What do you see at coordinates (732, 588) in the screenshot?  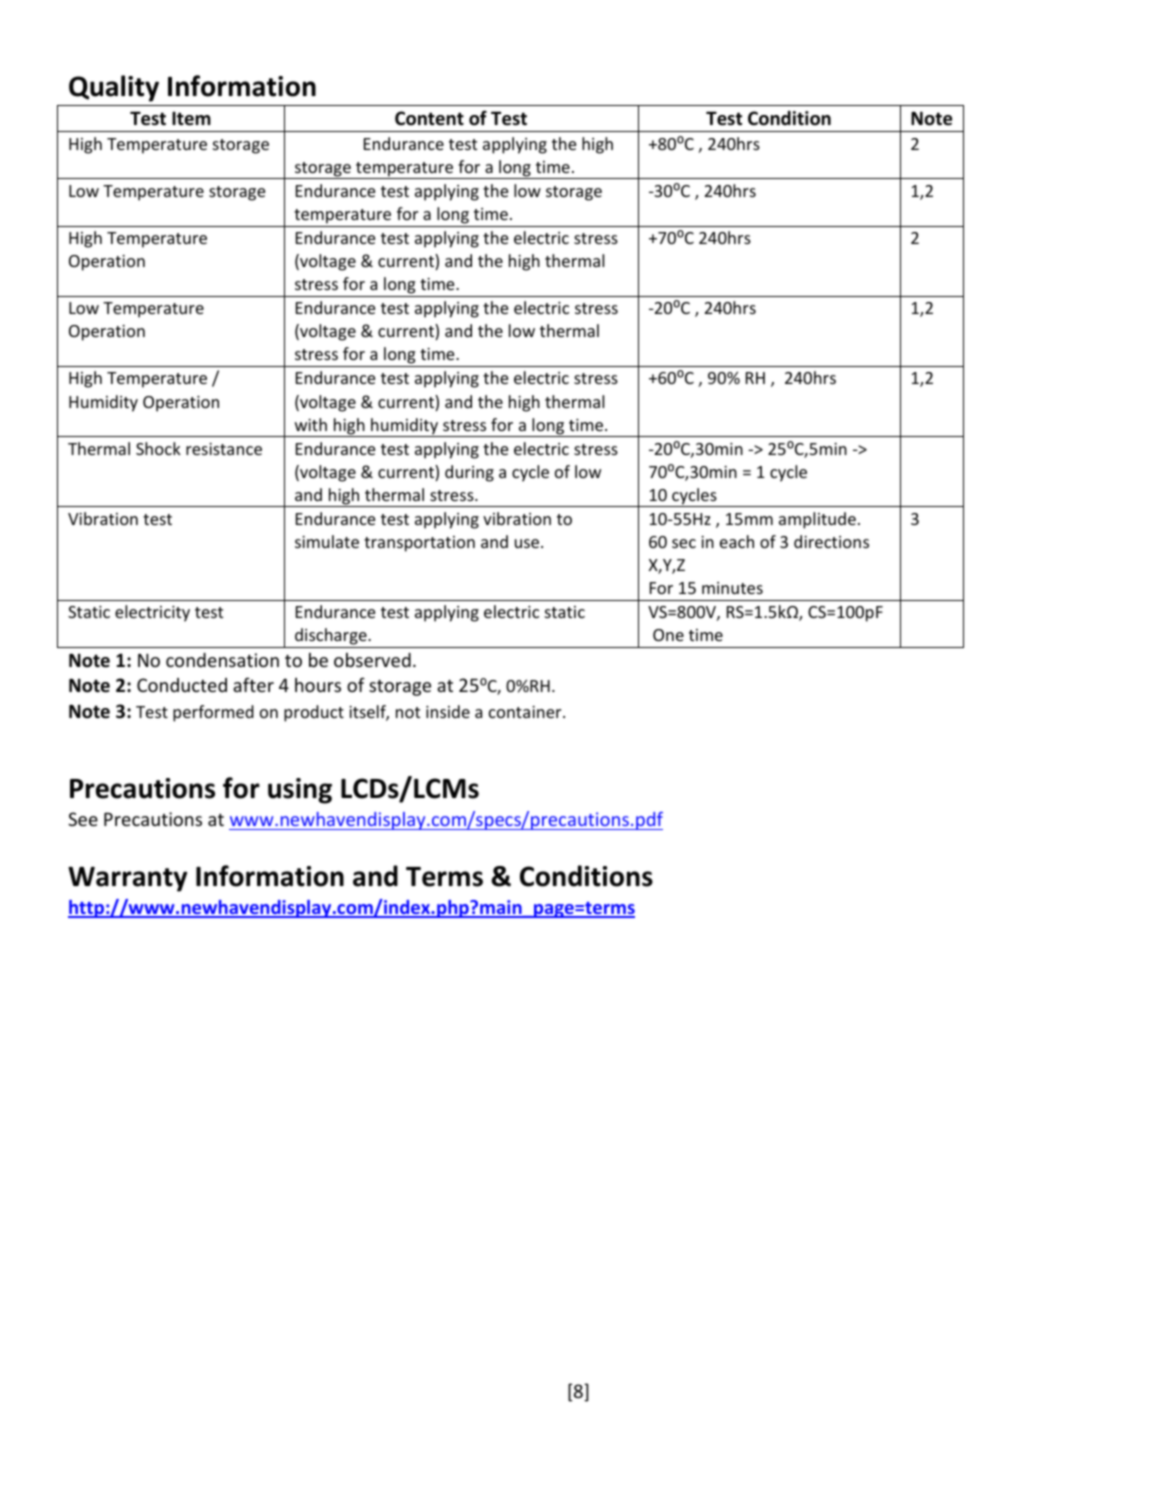 I see `minutes` at bounding box center [732, 588].
